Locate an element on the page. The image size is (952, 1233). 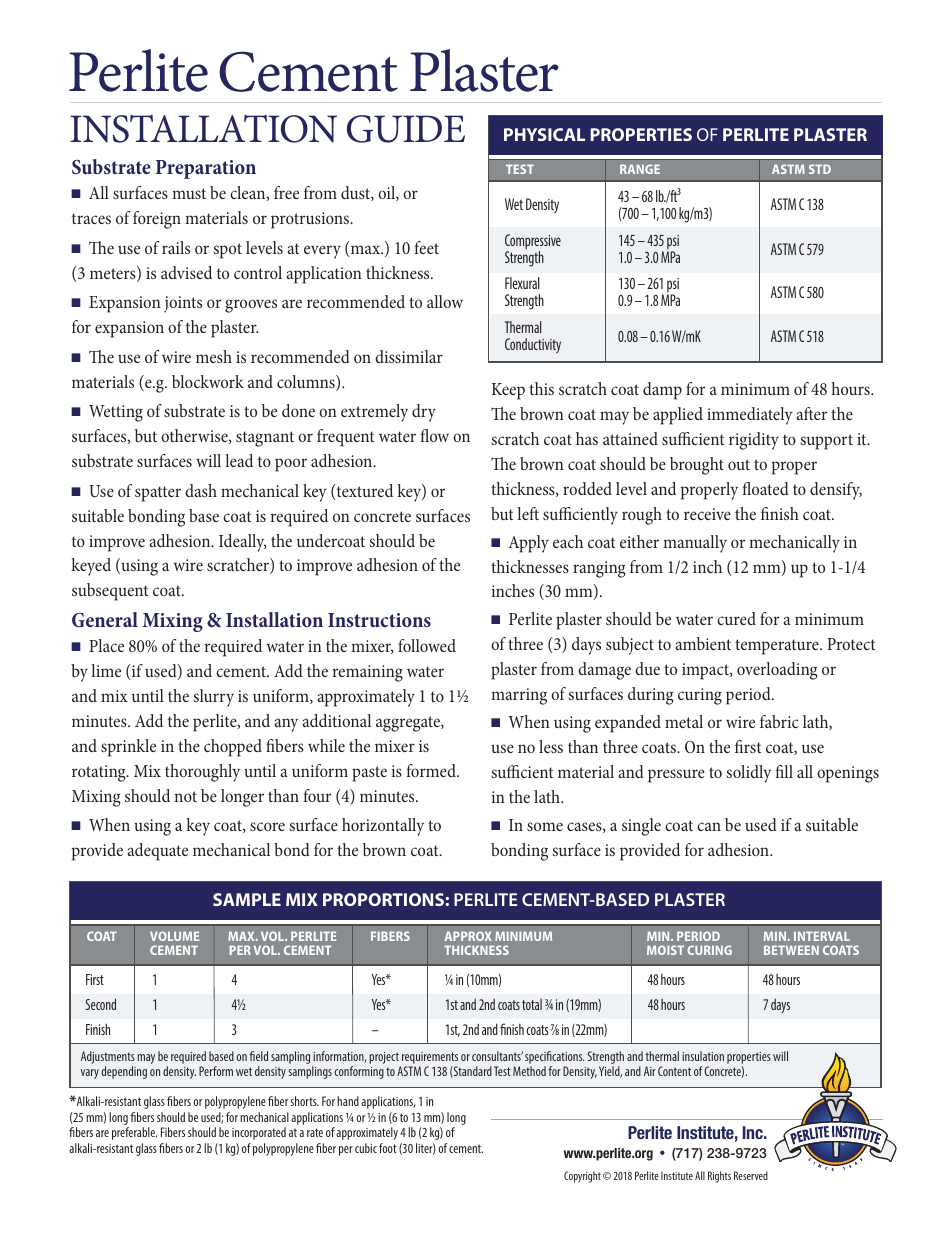
followed is located at coordinates (427, 645).
